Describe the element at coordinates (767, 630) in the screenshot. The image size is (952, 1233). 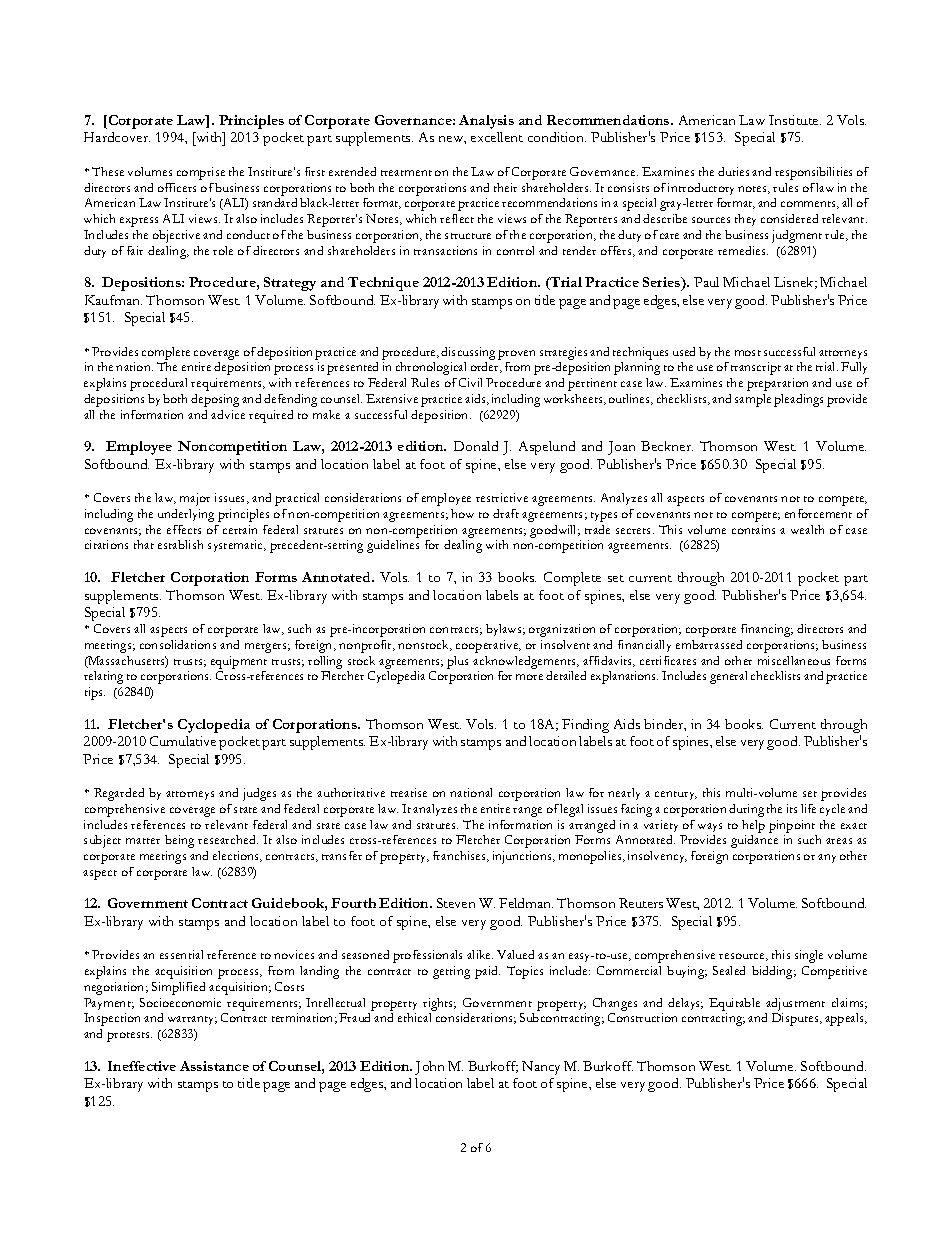
I see `financing` at that location.
